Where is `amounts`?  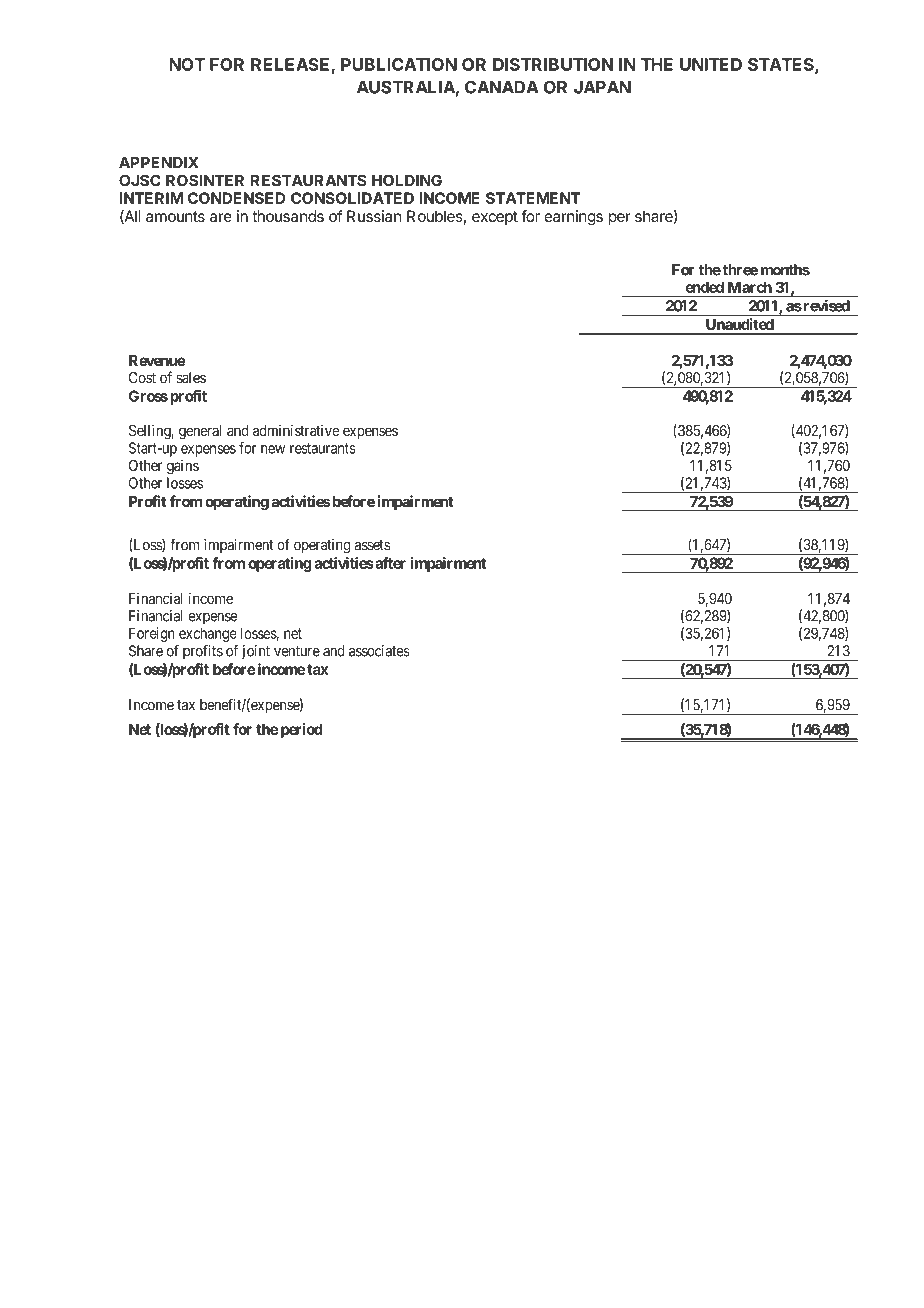
amounts is located at coordinates (175, 216).
